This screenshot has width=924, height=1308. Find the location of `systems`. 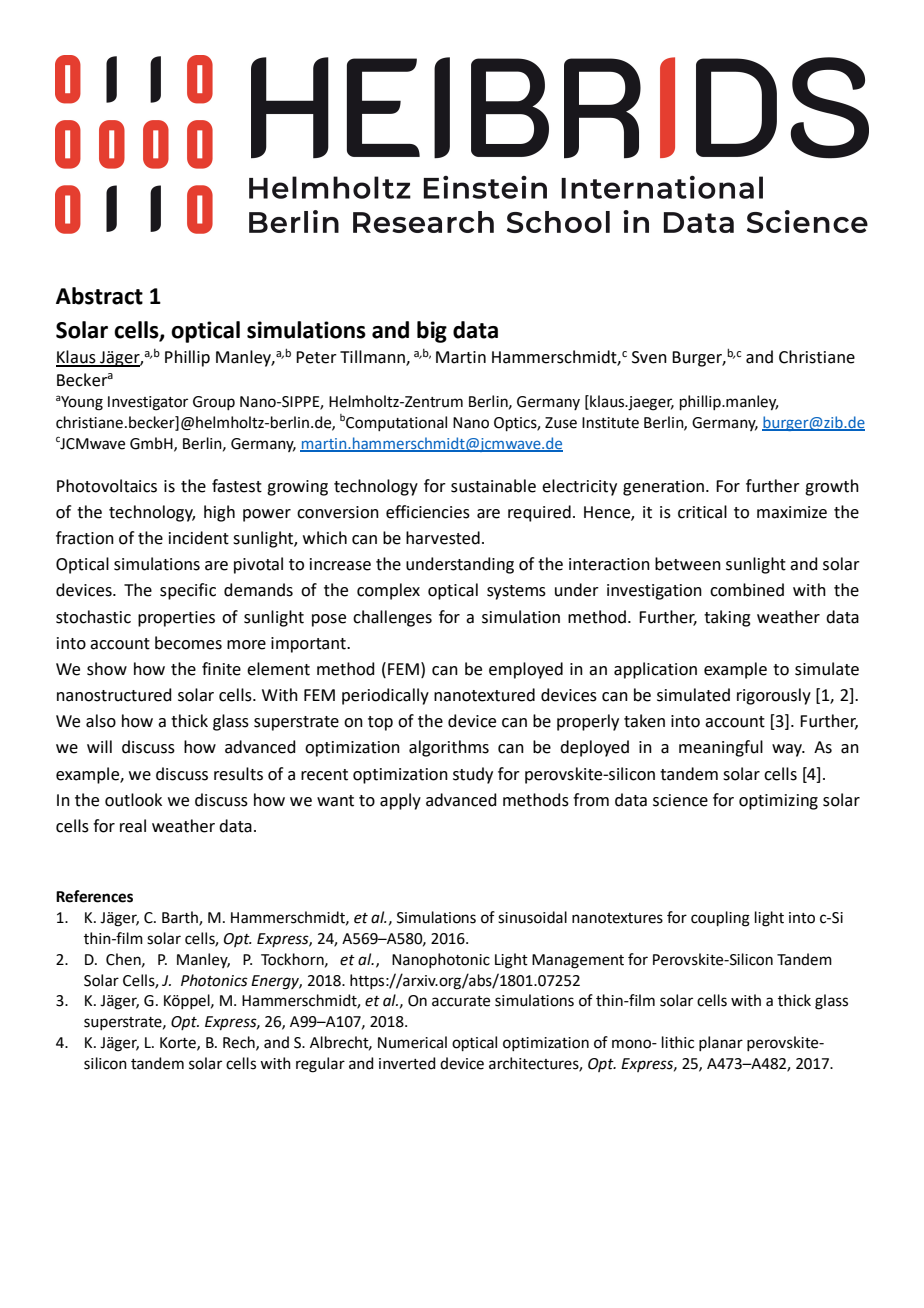

systems is located at coordinates (516, 592).
